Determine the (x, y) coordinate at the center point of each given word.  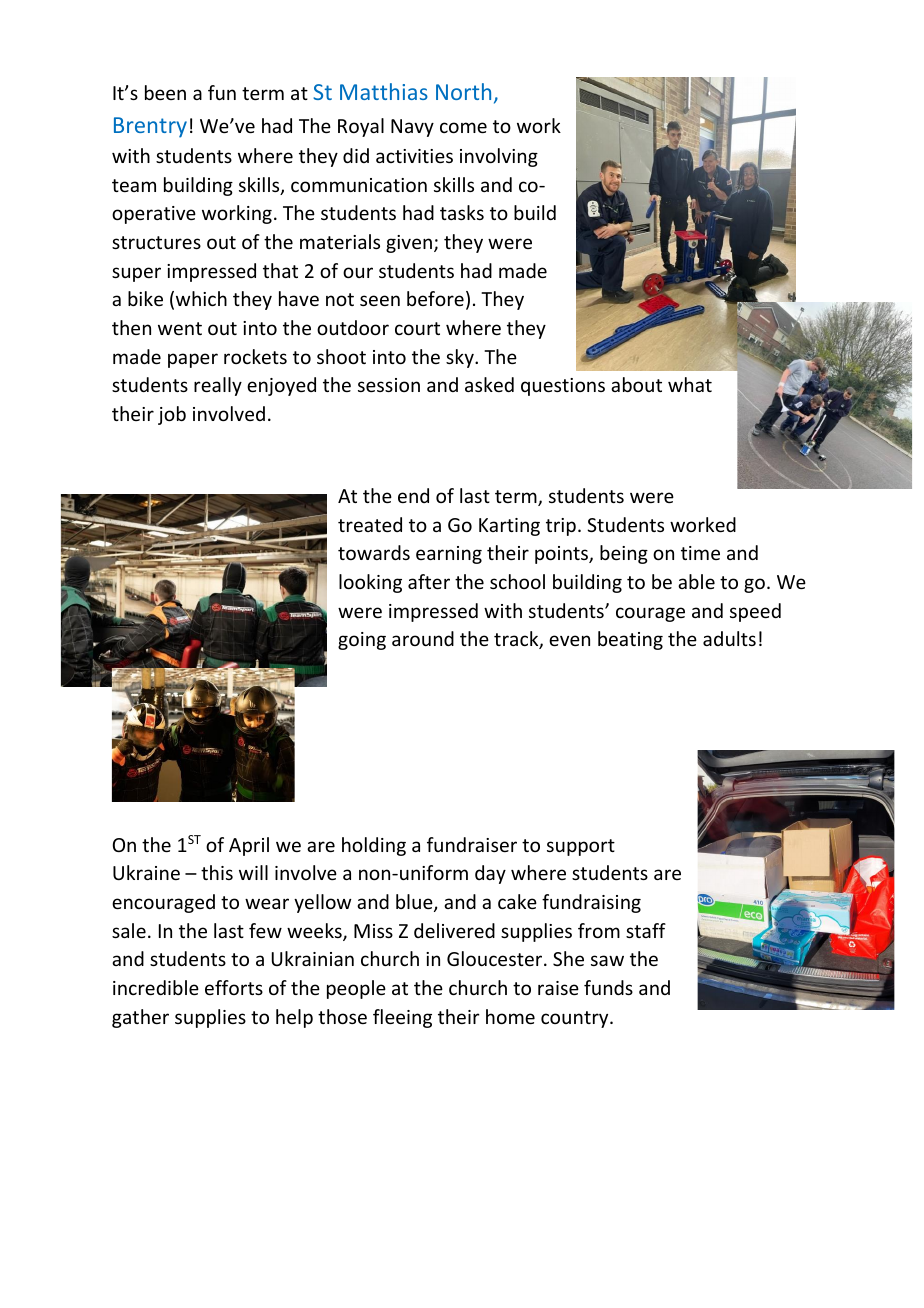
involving (499, 157)
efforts (234, 987)
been (165, 92)
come (463, 127)
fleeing (402, 1018)
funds (608, 987)
